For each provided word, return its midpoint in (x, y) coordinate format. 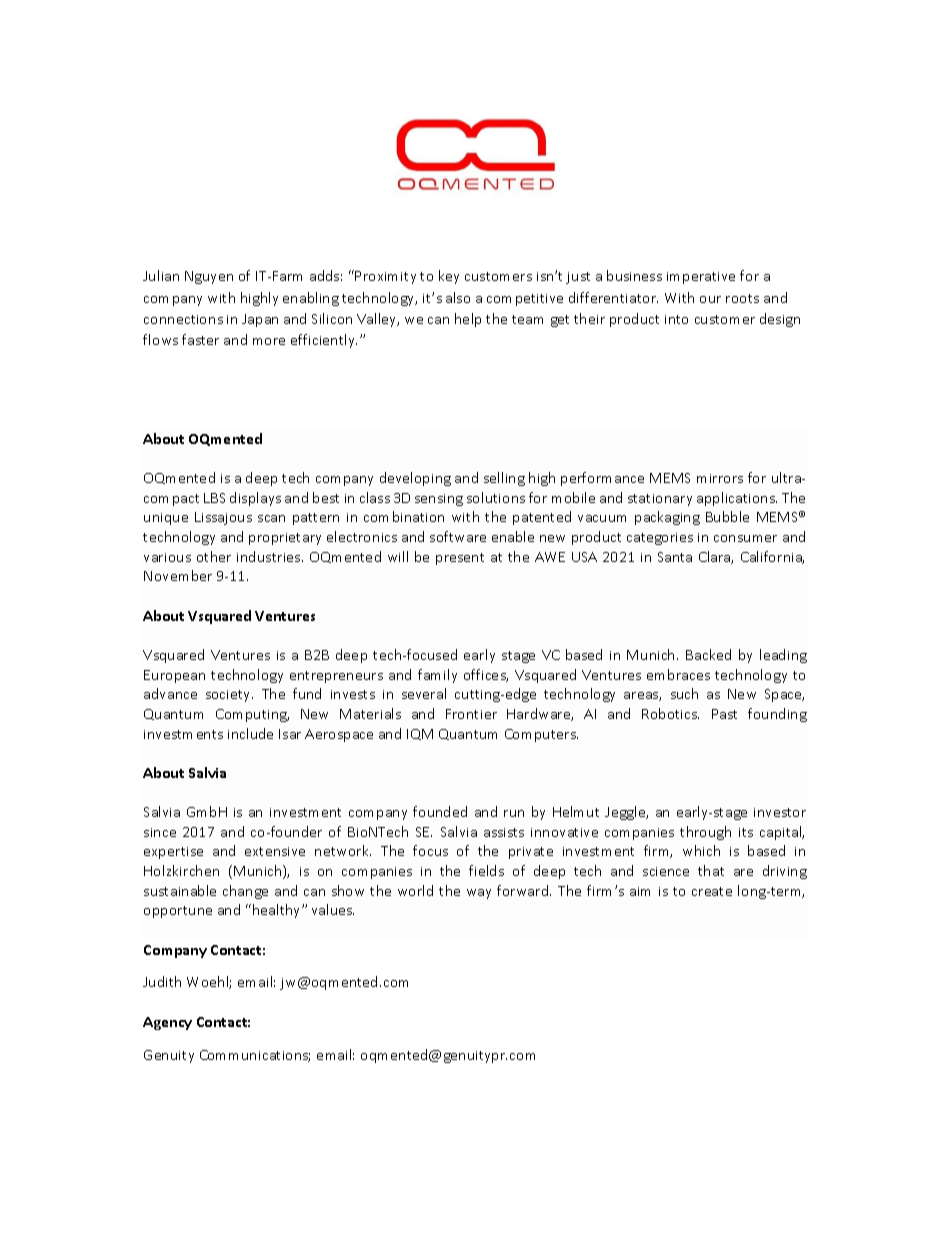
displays (255, 499)
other (214, 556)
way (479, 894)
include (250, 733)
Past (724, 714)
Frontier (471, 714)
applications (737, 499)
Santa (675, 557)
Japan (260, 320)
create (712, 891)
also (458, 297)
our (710, 299)
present (460, 559)
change (245, 892)
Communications (255, 1056)
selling (504, 479)
